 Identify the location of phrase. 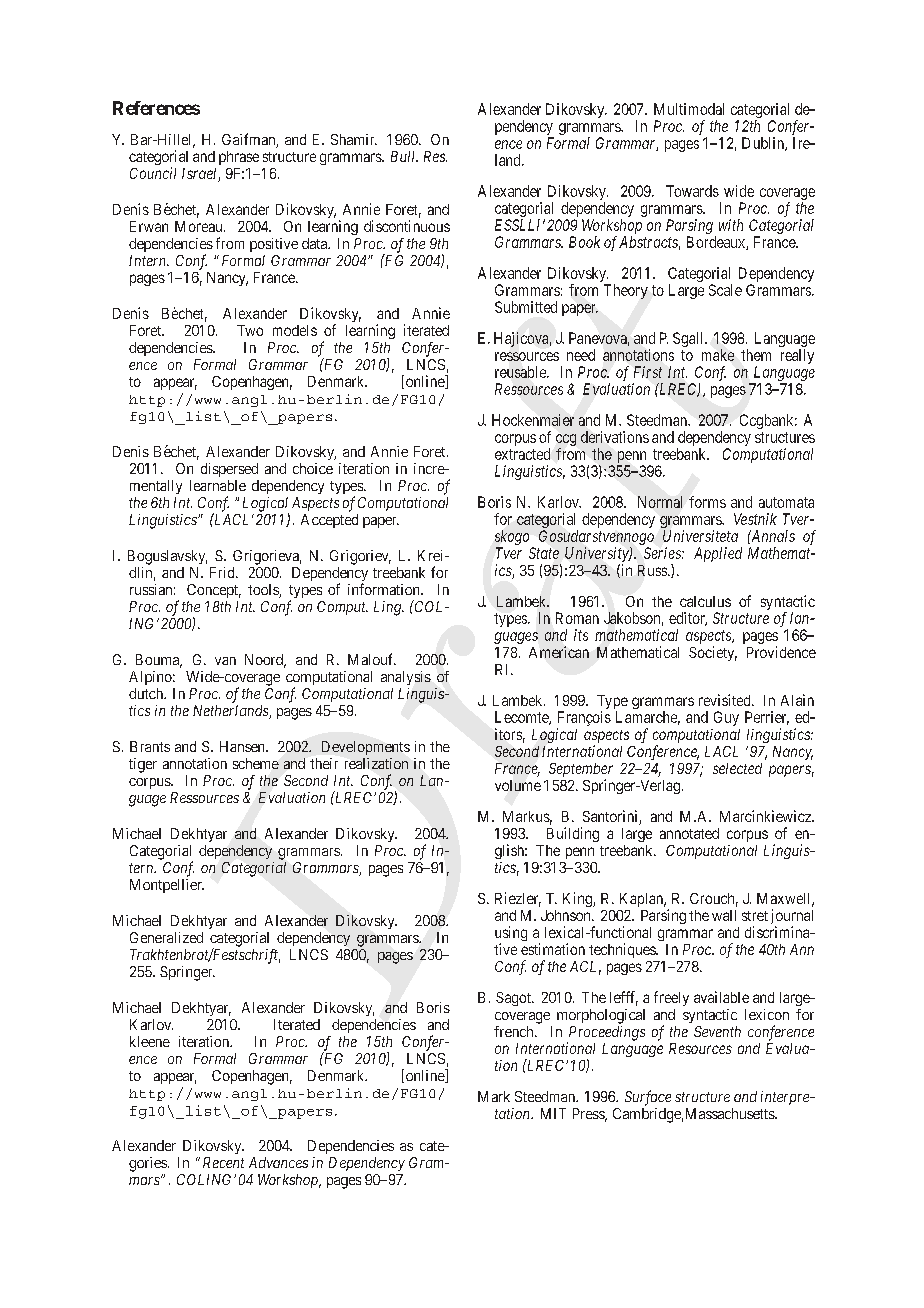
(239, 158).
